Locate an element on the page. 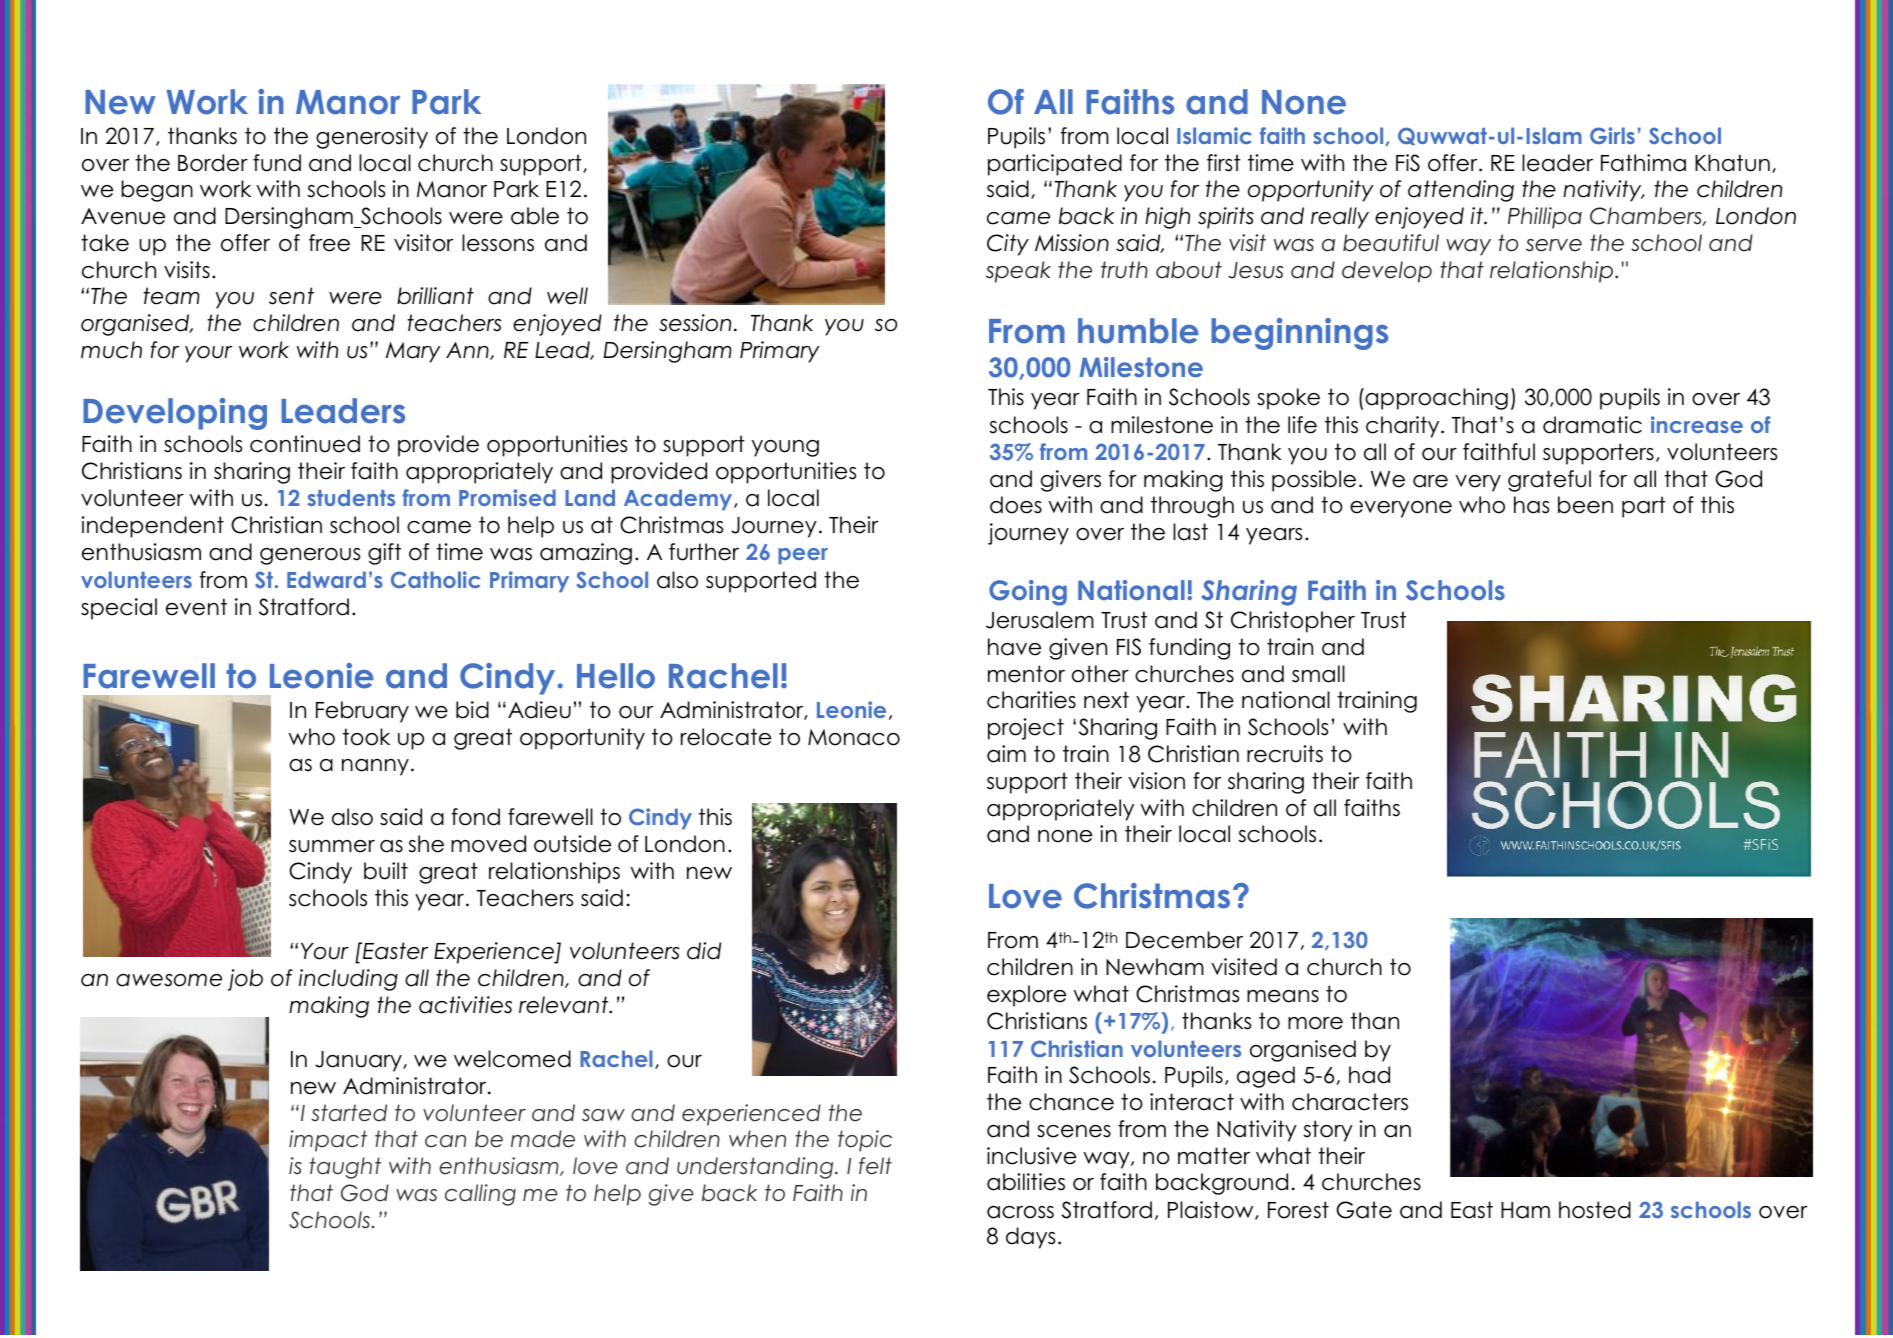 The image size is (1893, 1338). February is located at coordinates (362, 712).
